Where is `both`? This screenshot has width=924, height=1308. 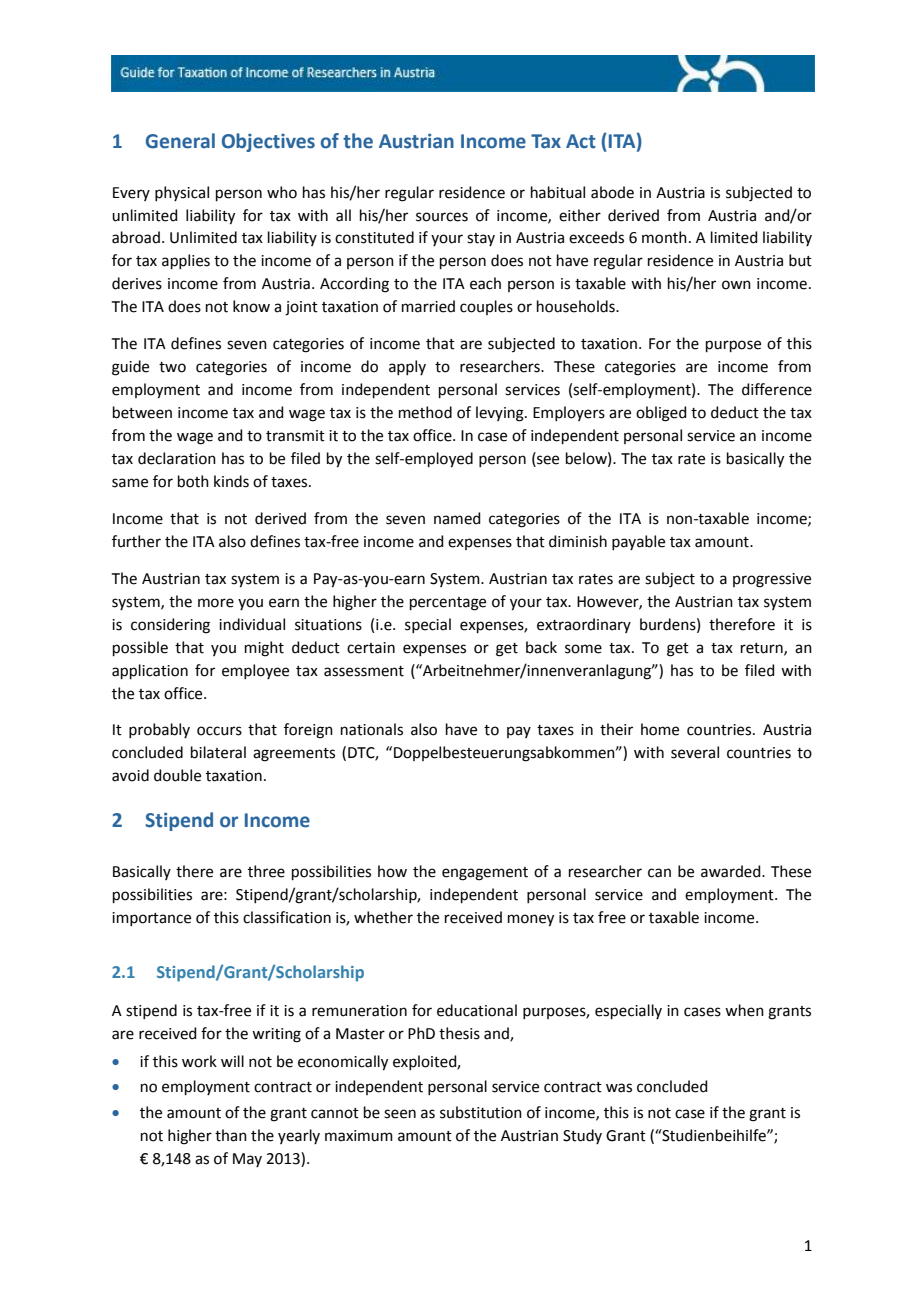 both is located at coordinates (193, 481).
